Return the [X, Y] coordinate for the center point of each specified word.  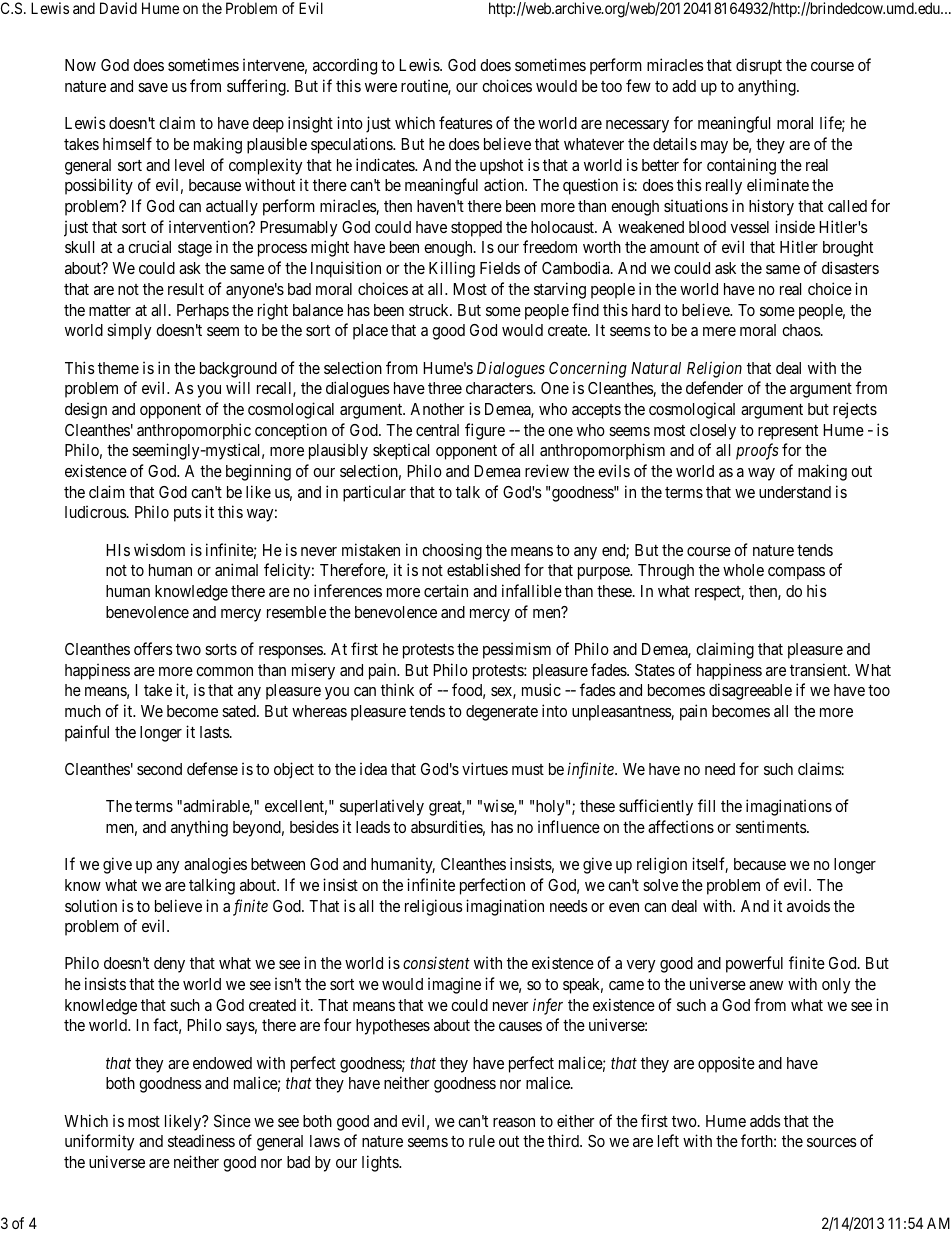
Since [232, 1120]
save [153, 87]
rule [482, 1141]
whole [743, 570]
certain [446, 590]
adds [765, 1121]
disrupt [759, 66]
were [381, 87]
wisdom [159, 549]
